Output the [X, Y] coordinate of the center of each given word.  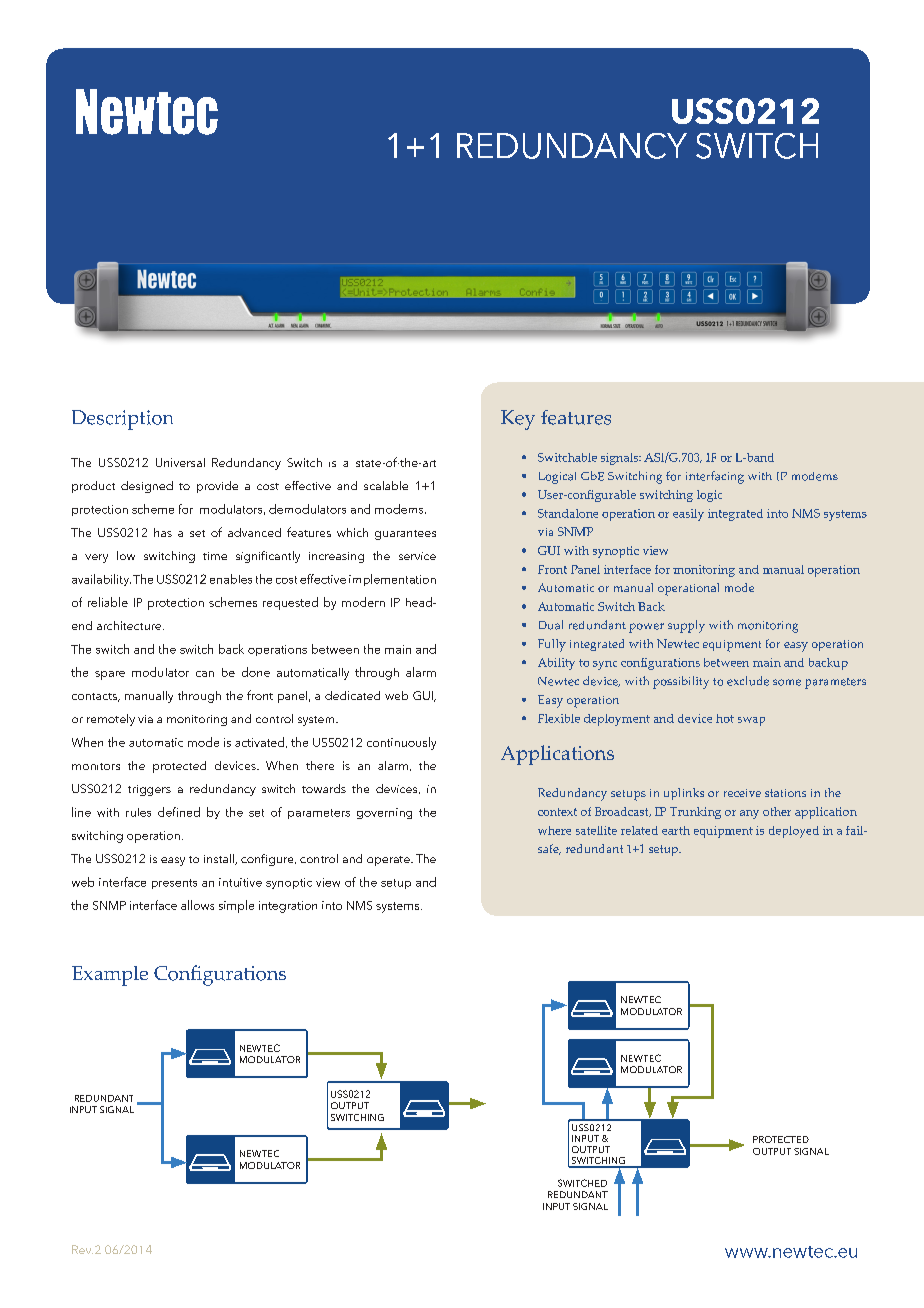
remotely [111, 720]
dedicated [352, 695]
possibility [681, 682]
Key [518, 420]
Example [110, 976]
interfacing [715, 477]
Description [122, 420]
